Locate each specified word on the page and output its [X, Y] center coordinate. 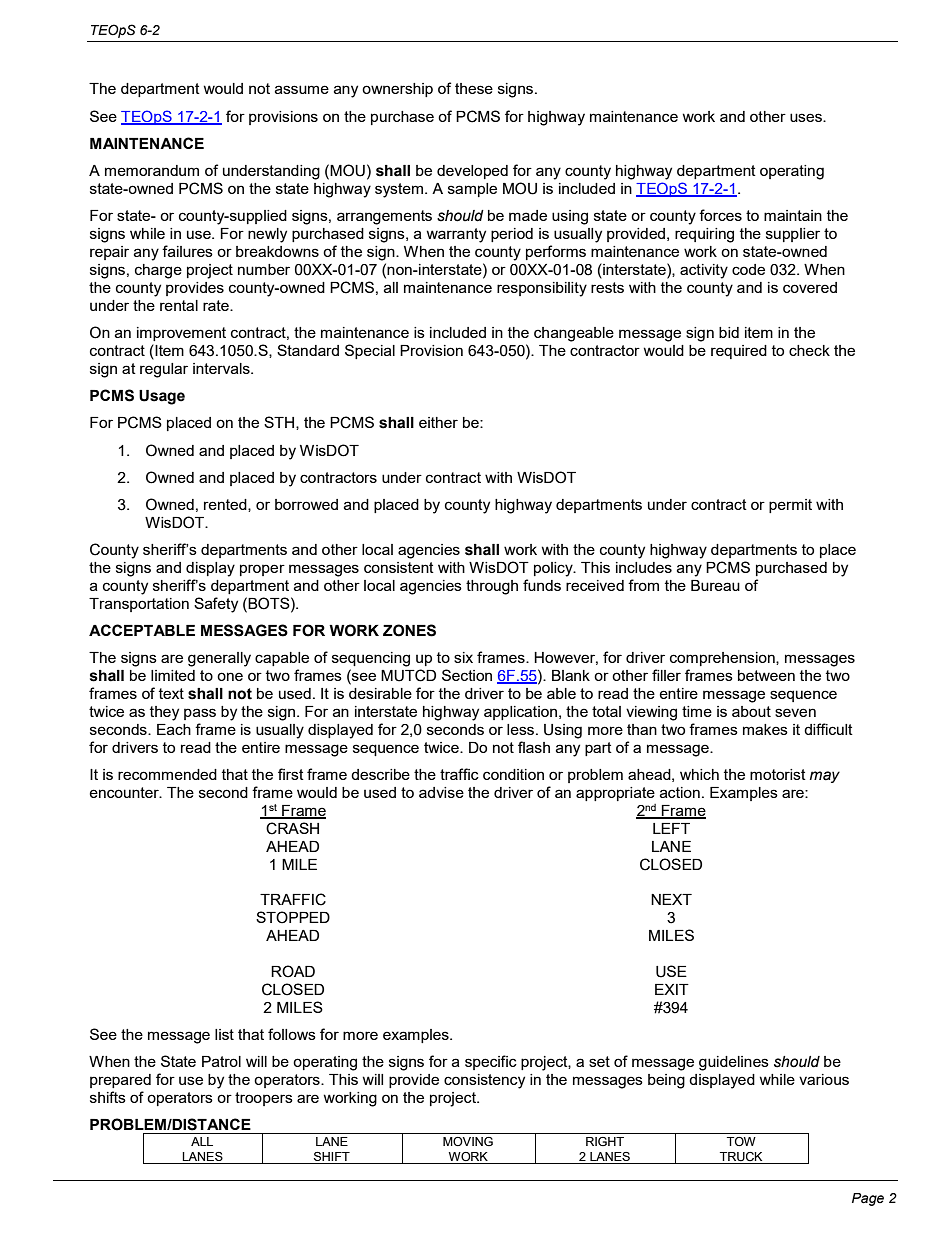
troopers [264, 1099]
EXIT [672, 989]
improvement [181, 334]
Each [174, 729]
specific [491, 1062]
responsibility [542, 289]
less [520, 729]
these [474, 88]
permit [790, 506]
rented [226, 505]
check [809, 350]
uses [807, 117]
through [492, 587]
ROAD [293, 971]
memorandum [152, 170]
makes [765, 729]
